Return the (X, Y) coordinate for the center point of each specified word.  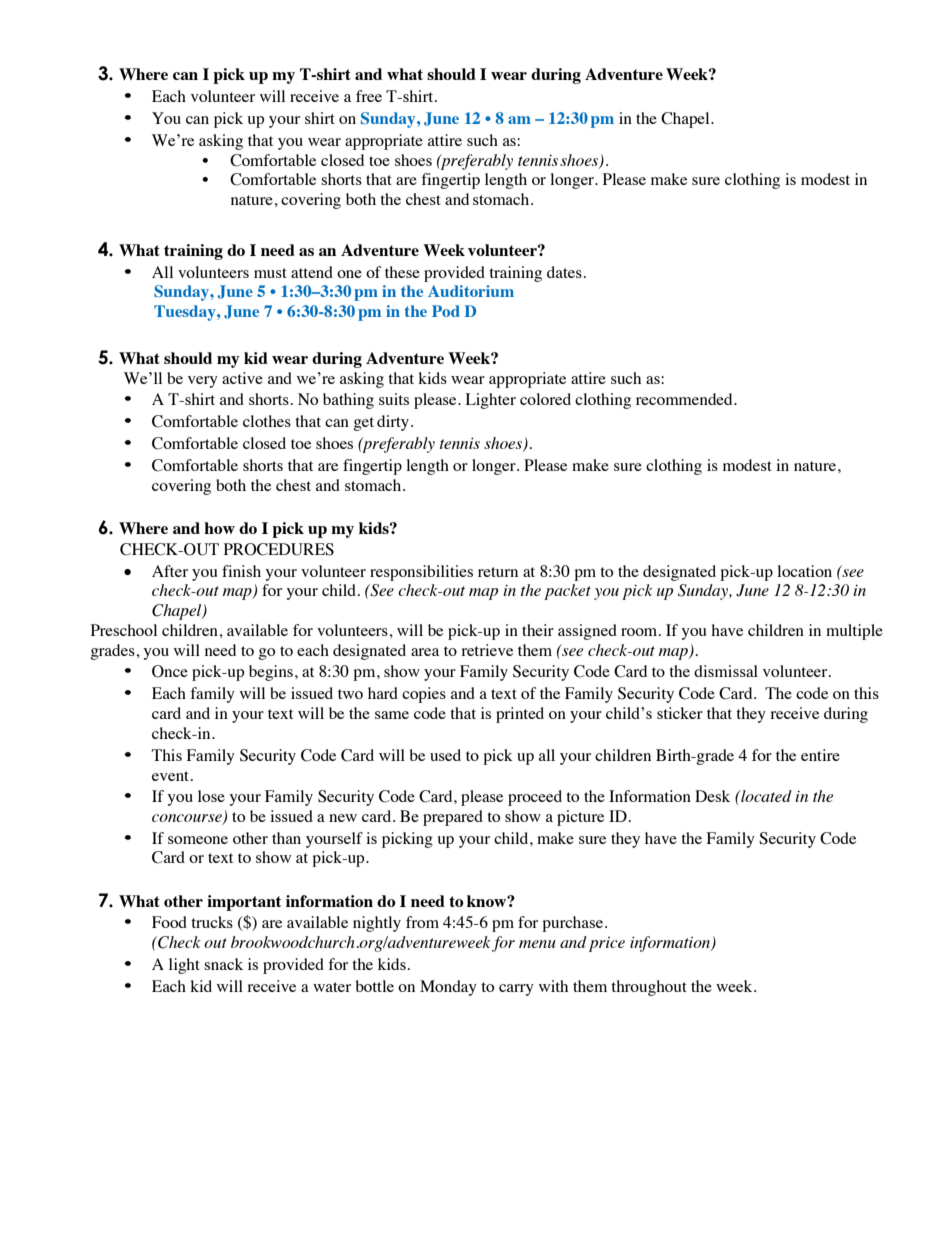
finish (241, 571)
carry (516, 990)
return (498, 572)
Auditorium (471, 291)
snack (223, 964)
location (804, 571)
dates (564, 272)
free (369, 96)
